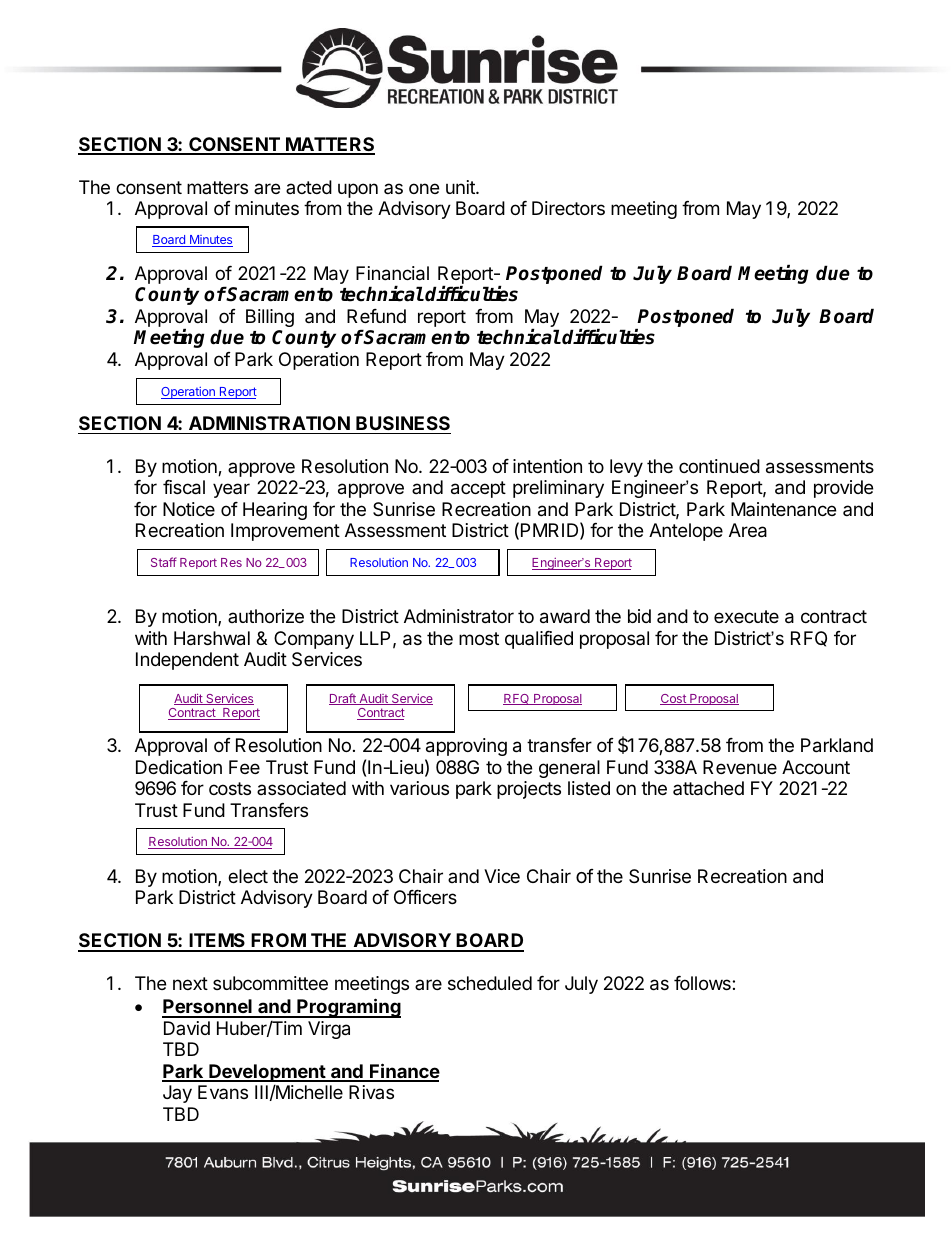  What do you see at coordinates (244, 767) in the page?
I see `Fee` at bounding box center [244, 767].
